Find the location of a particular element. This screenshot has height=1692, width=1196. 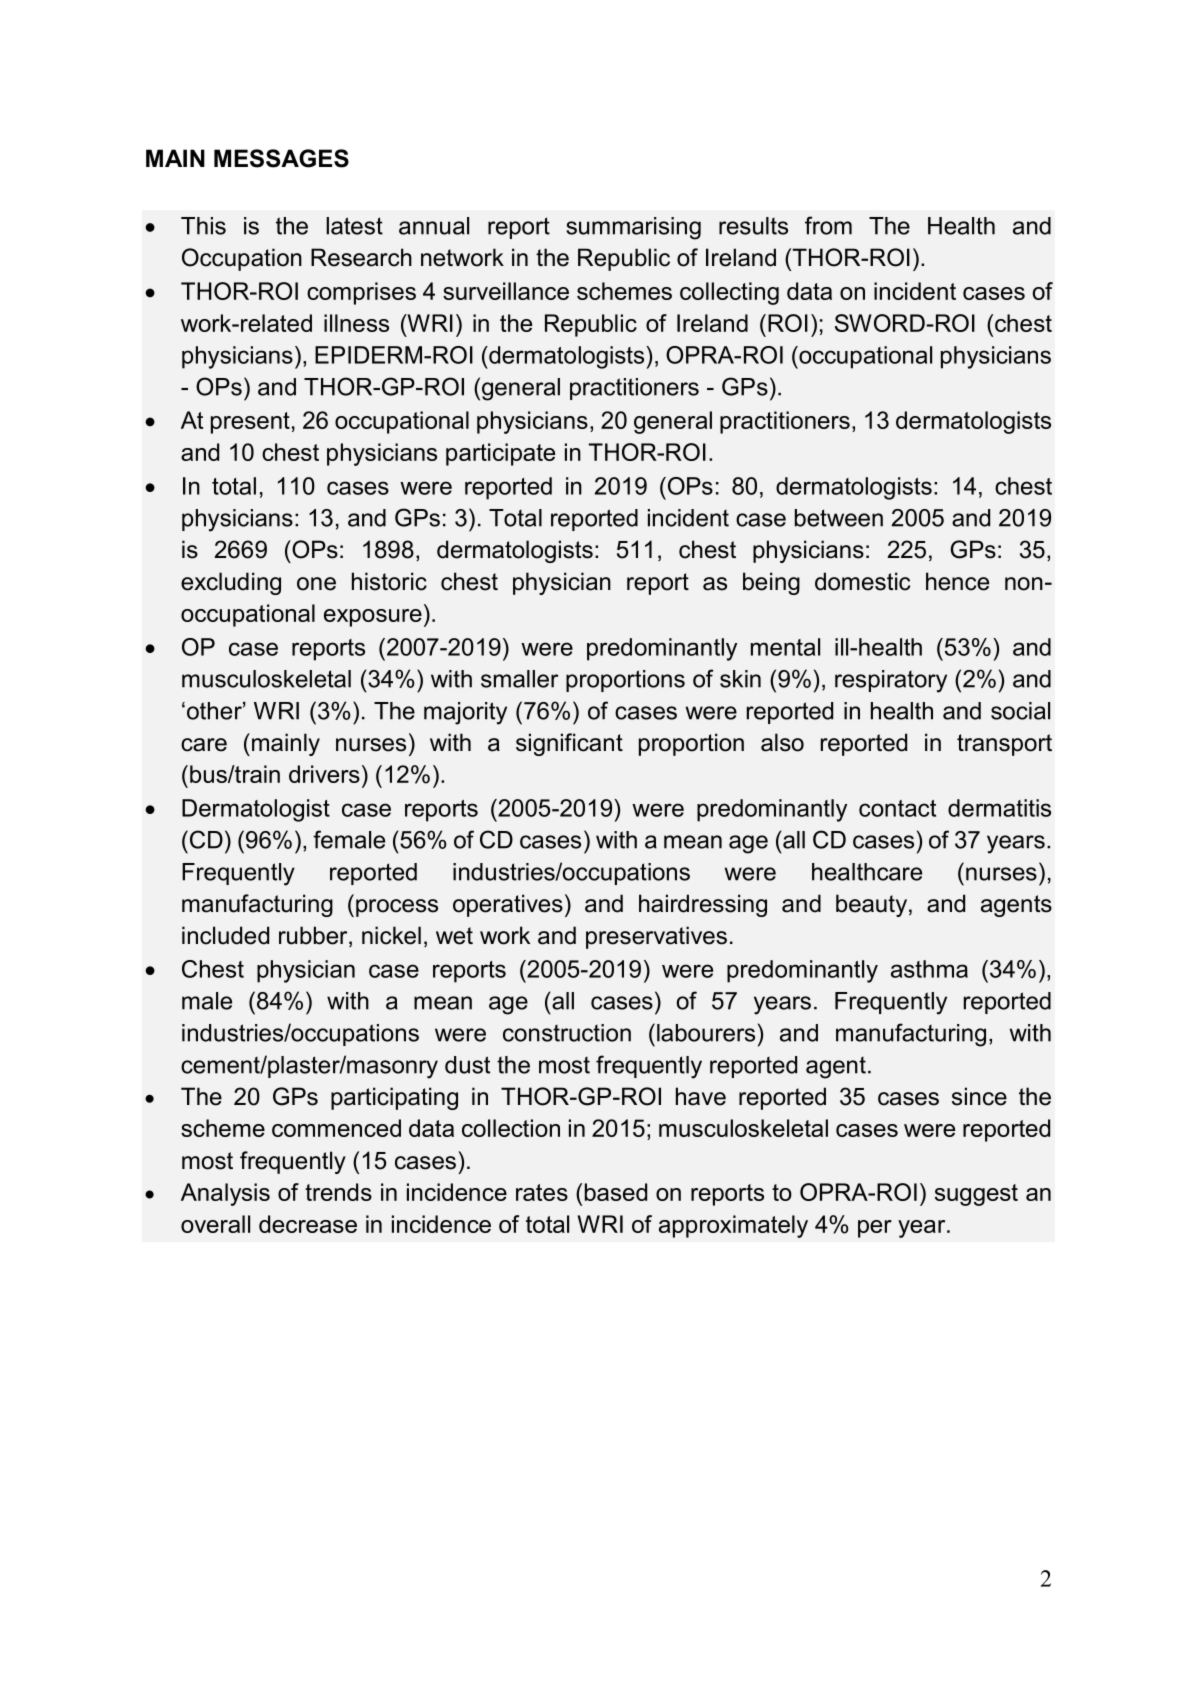

significant is located at coordinates (569, 744).
